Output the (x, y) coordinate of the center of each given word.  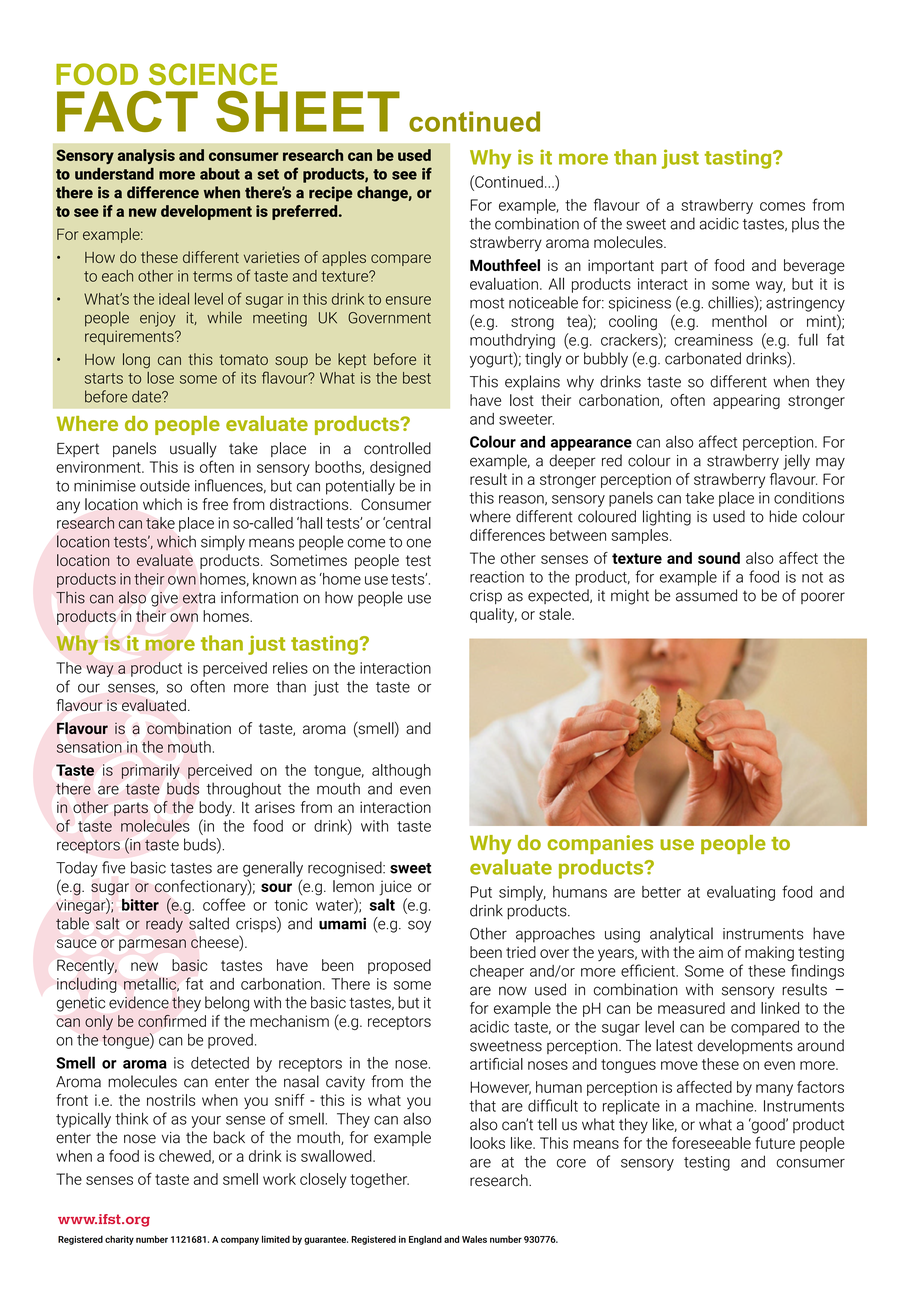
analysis (146, 156)
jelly (796, 462)
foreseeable (711, 1143)
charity (119, 1240)
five (113, 867)
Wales (474, 1239)
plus (805, 225)
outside (165, 485)
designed (400, 468)
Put (481, 892)
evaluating (741, 893)
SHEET (308, 111)
